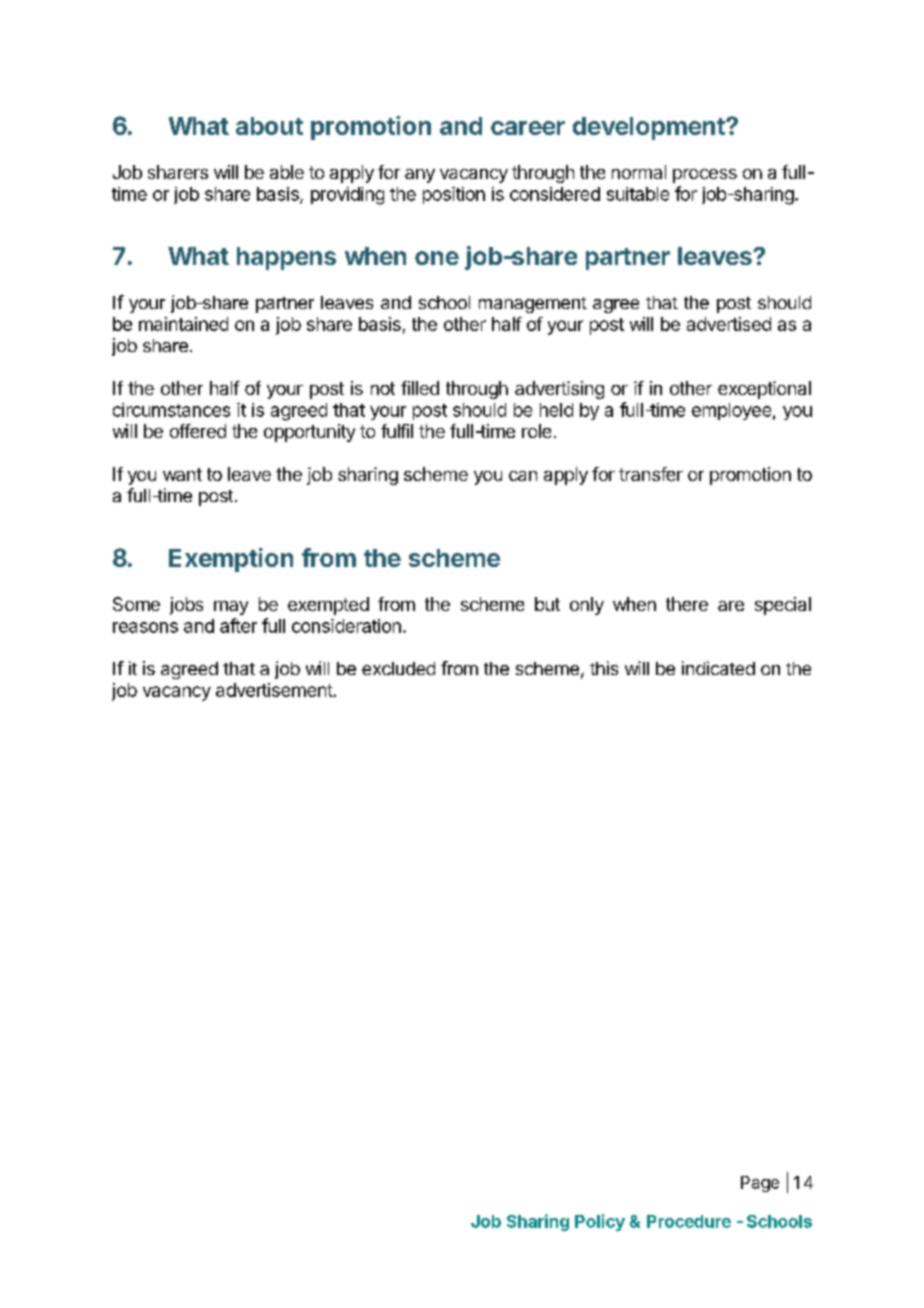 The height and width of the screenshot is (1308, 924). I want to click on excluded, so click(398, 668).
